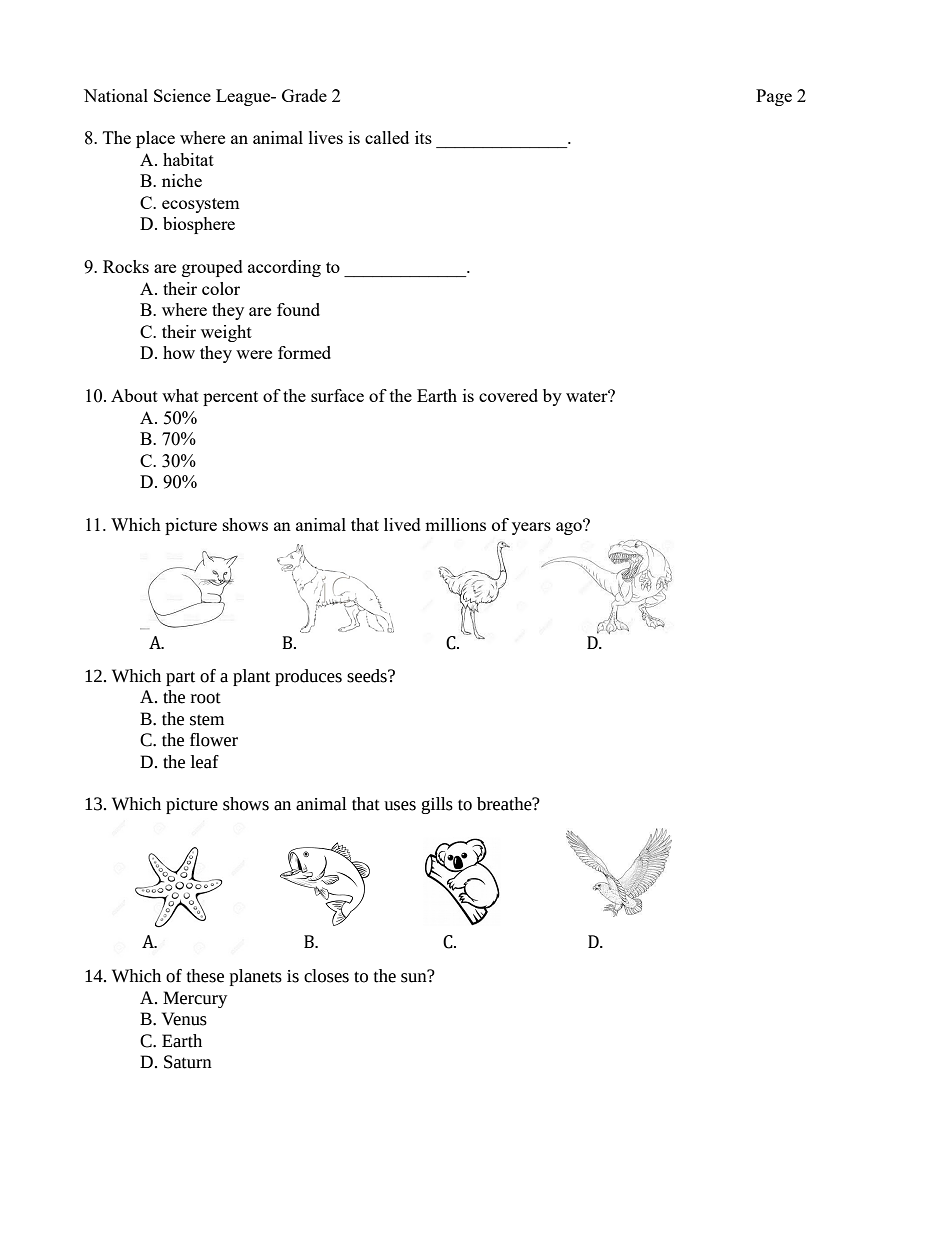  Describe the element at coordinates (415, 977) in the image. I see `sun` at that location.
